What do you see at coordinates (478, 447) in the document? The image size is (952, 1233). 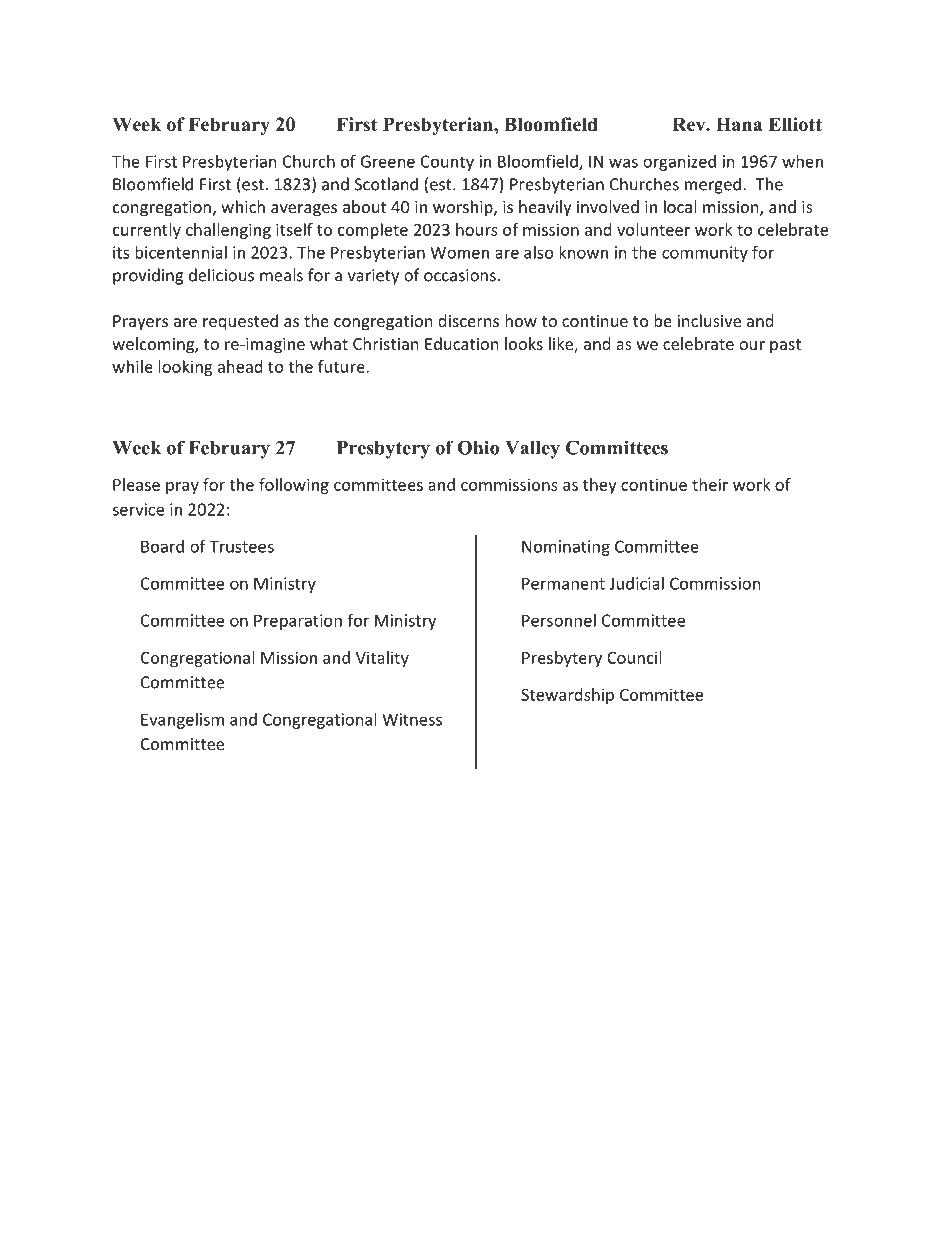 I see `Ohio` at bounding box center [478, 447].
